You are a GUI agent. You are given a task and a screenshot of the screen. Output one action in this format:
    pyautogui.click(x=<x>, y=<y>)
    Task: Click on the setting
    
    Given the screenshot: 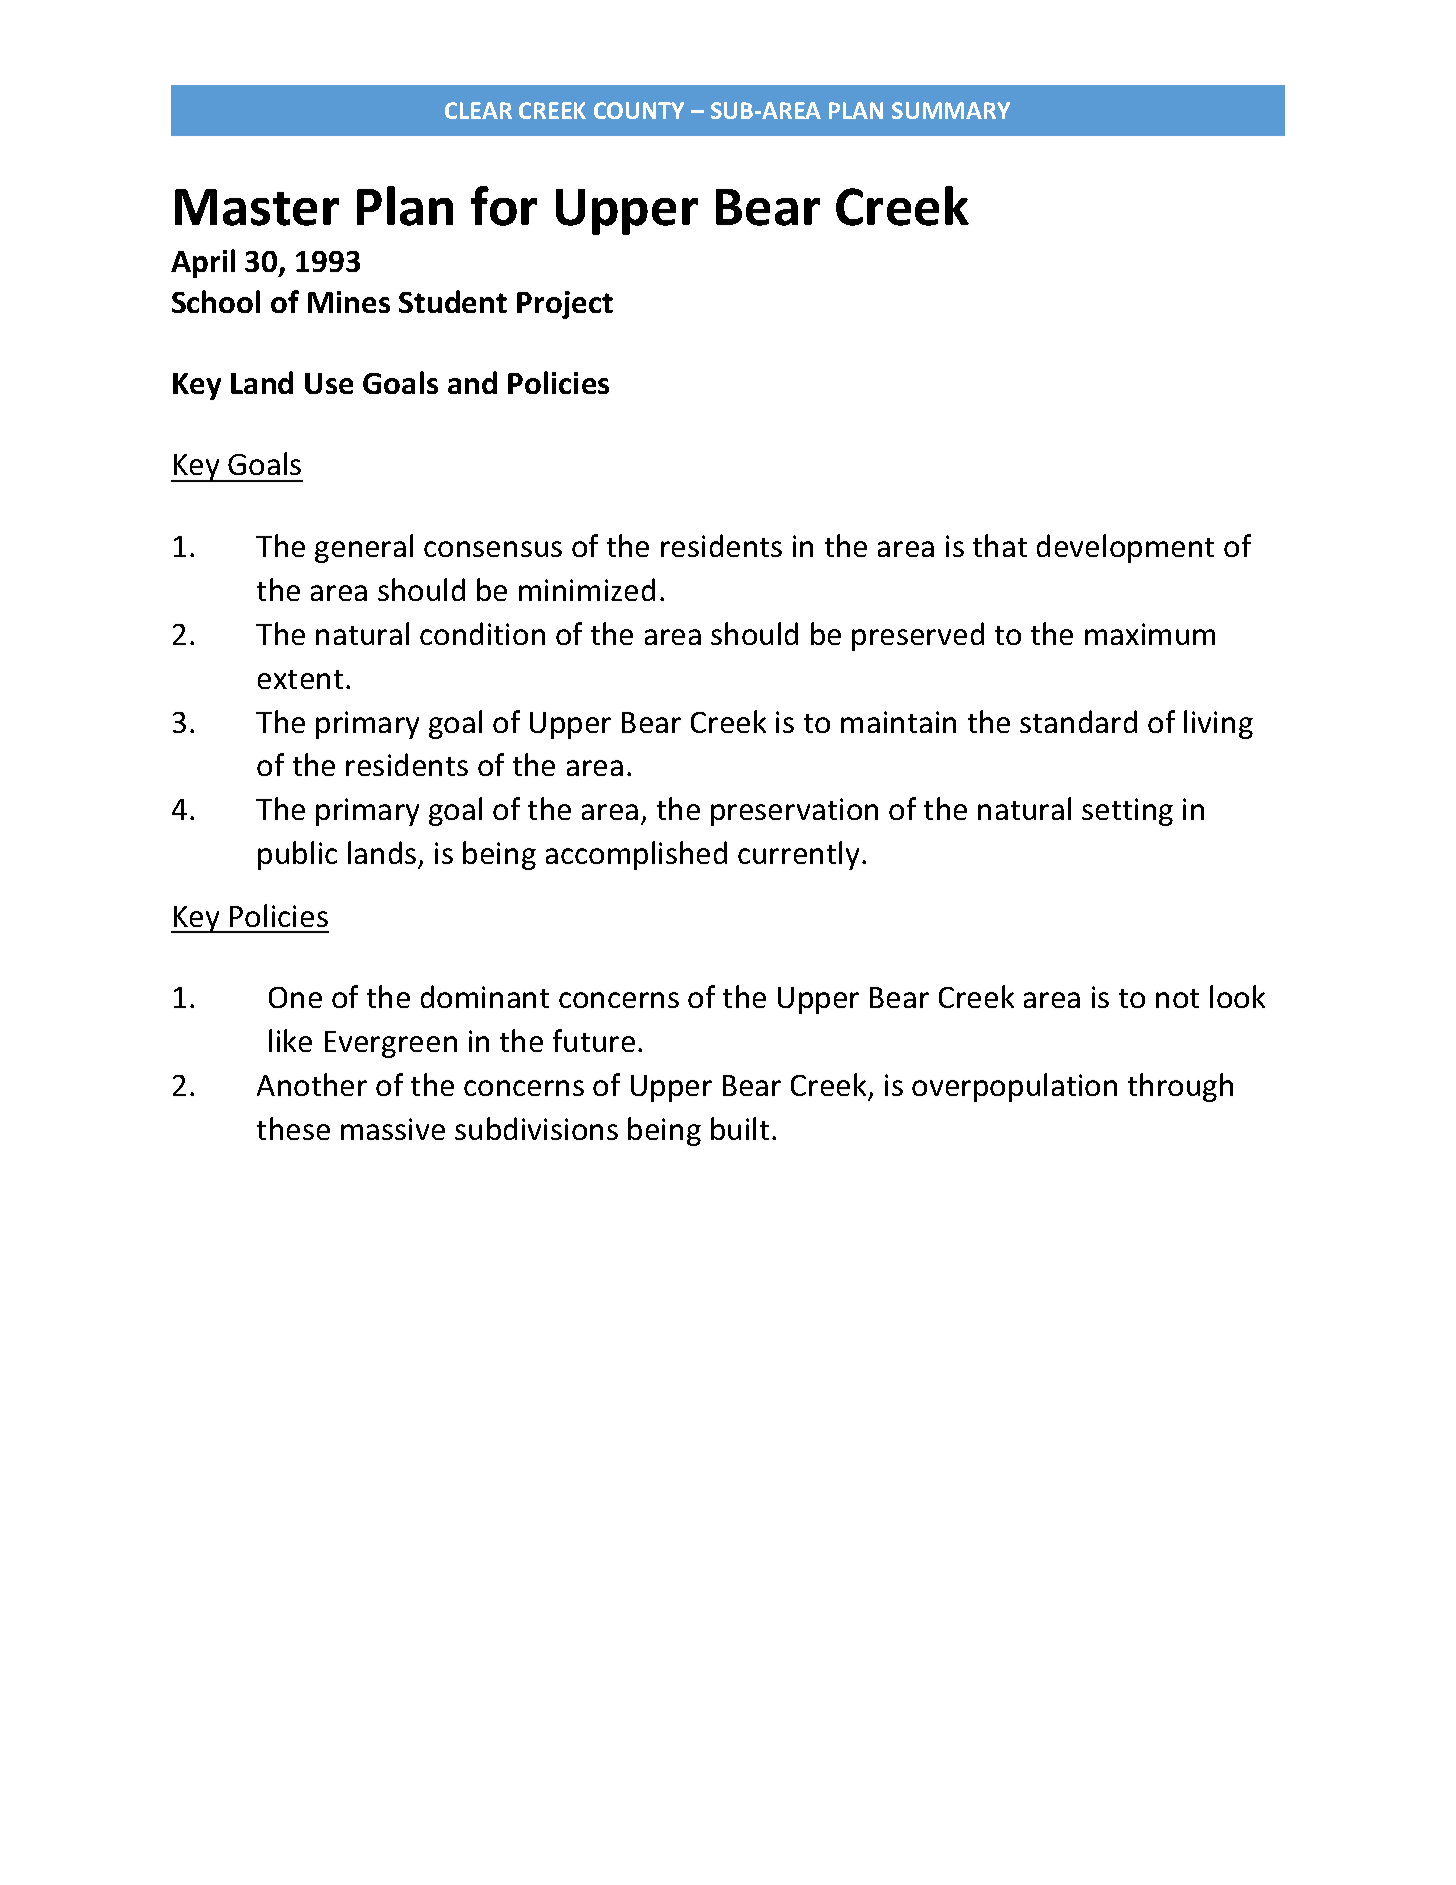 What is the action you would take?
    pyautogui.click(x=1127, y=812)
